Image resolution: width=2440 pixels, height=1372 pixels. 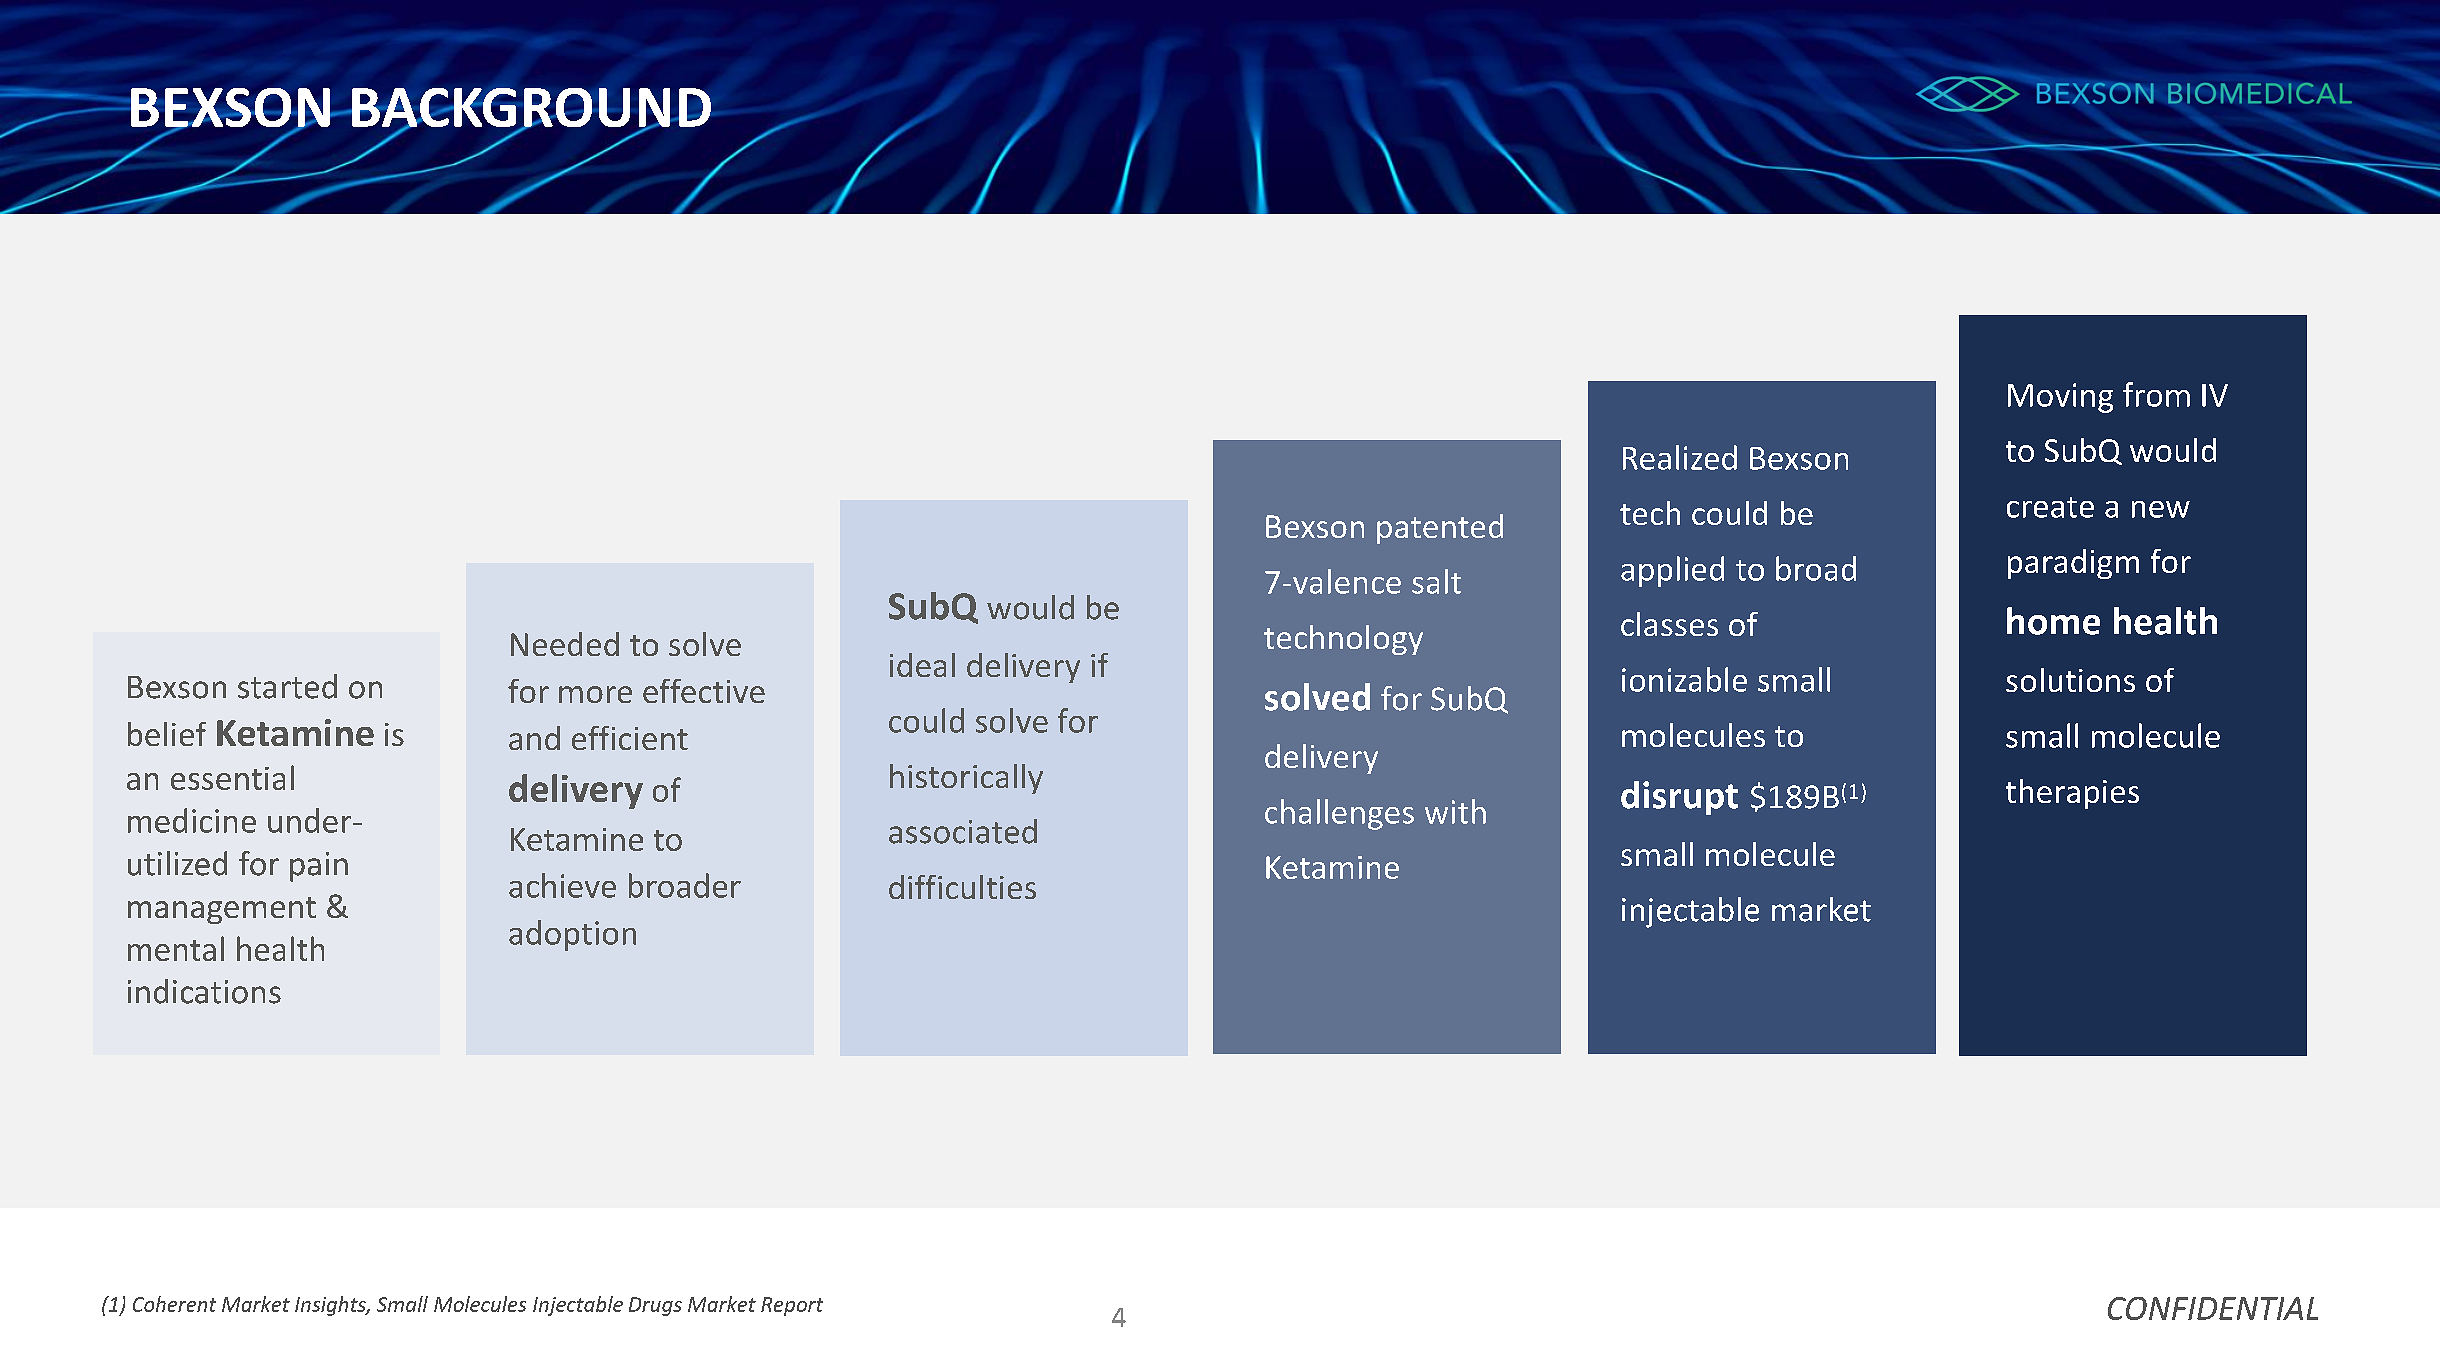 What do you see at coordinates (792, 1306) in the screenshot?
I see `Report` at bounding box center [792, 1306].
